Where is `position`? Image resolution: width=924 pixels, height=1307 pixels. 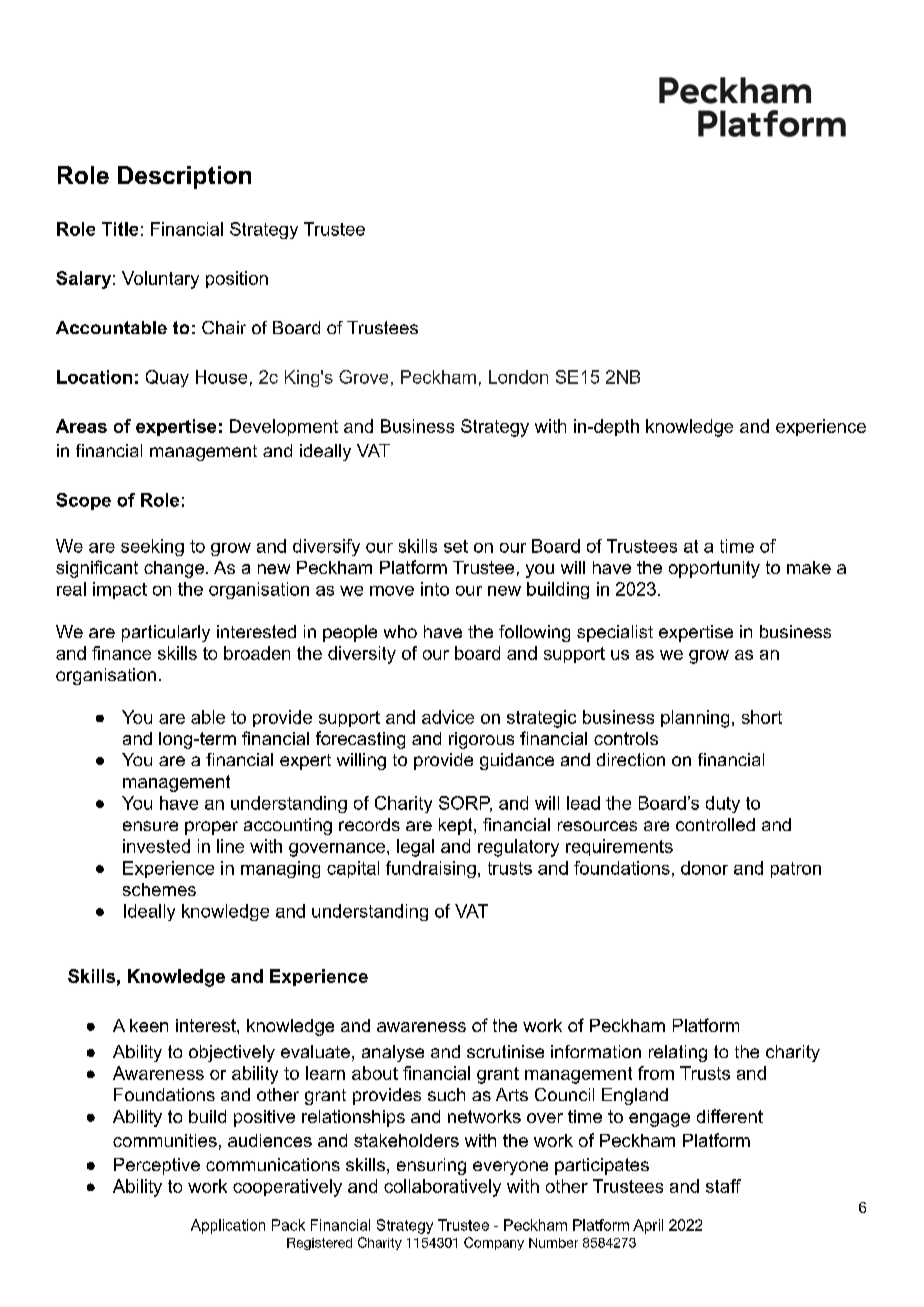 position is located at coordinates (237, 279).
